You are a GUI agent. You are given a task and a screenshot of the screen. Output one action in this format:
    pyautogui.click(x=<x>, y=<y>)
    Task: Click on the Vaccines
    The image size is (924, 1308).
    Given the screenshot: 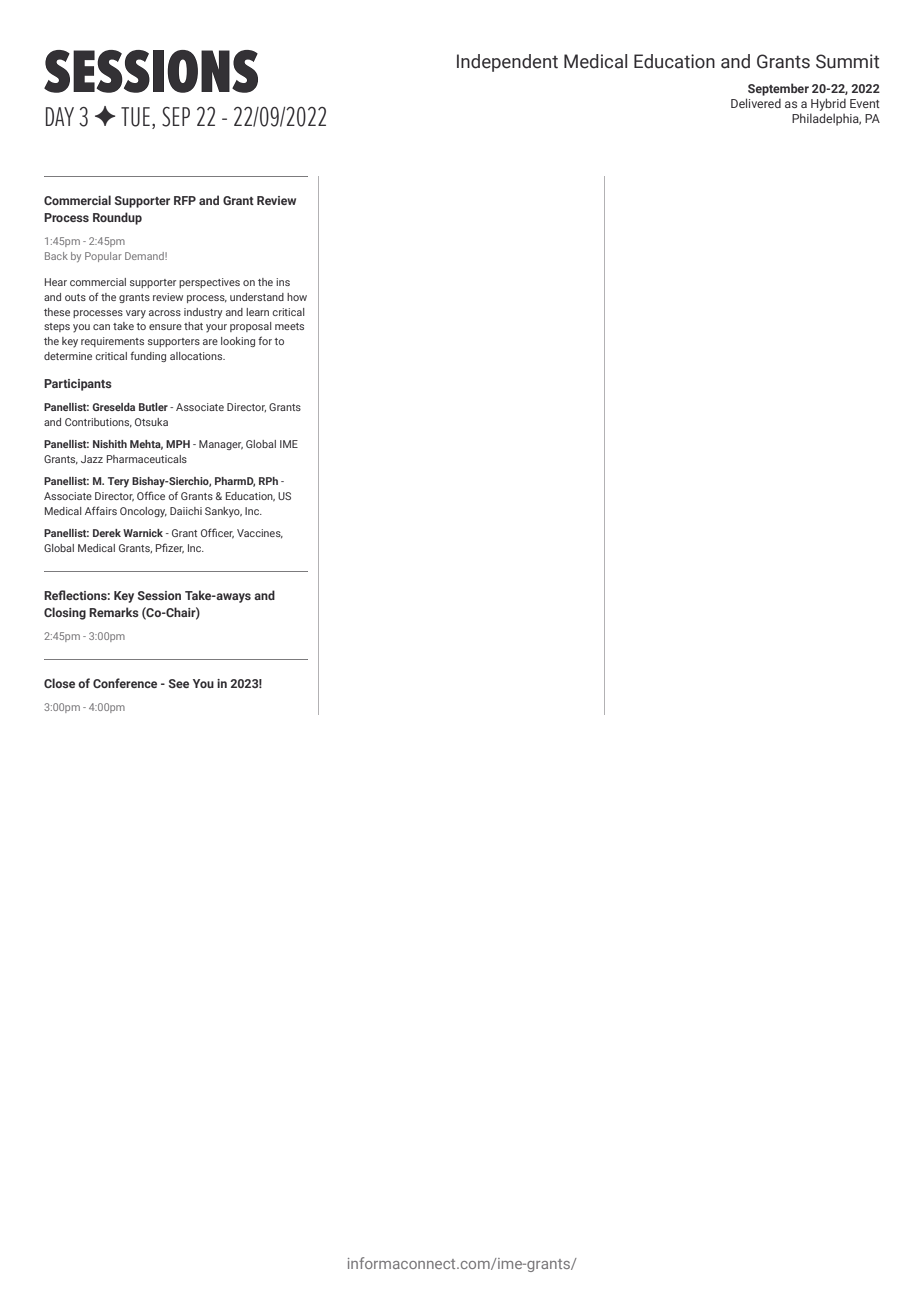 What is the action you would take?
    pyautogui.click(x=260, y=534)
